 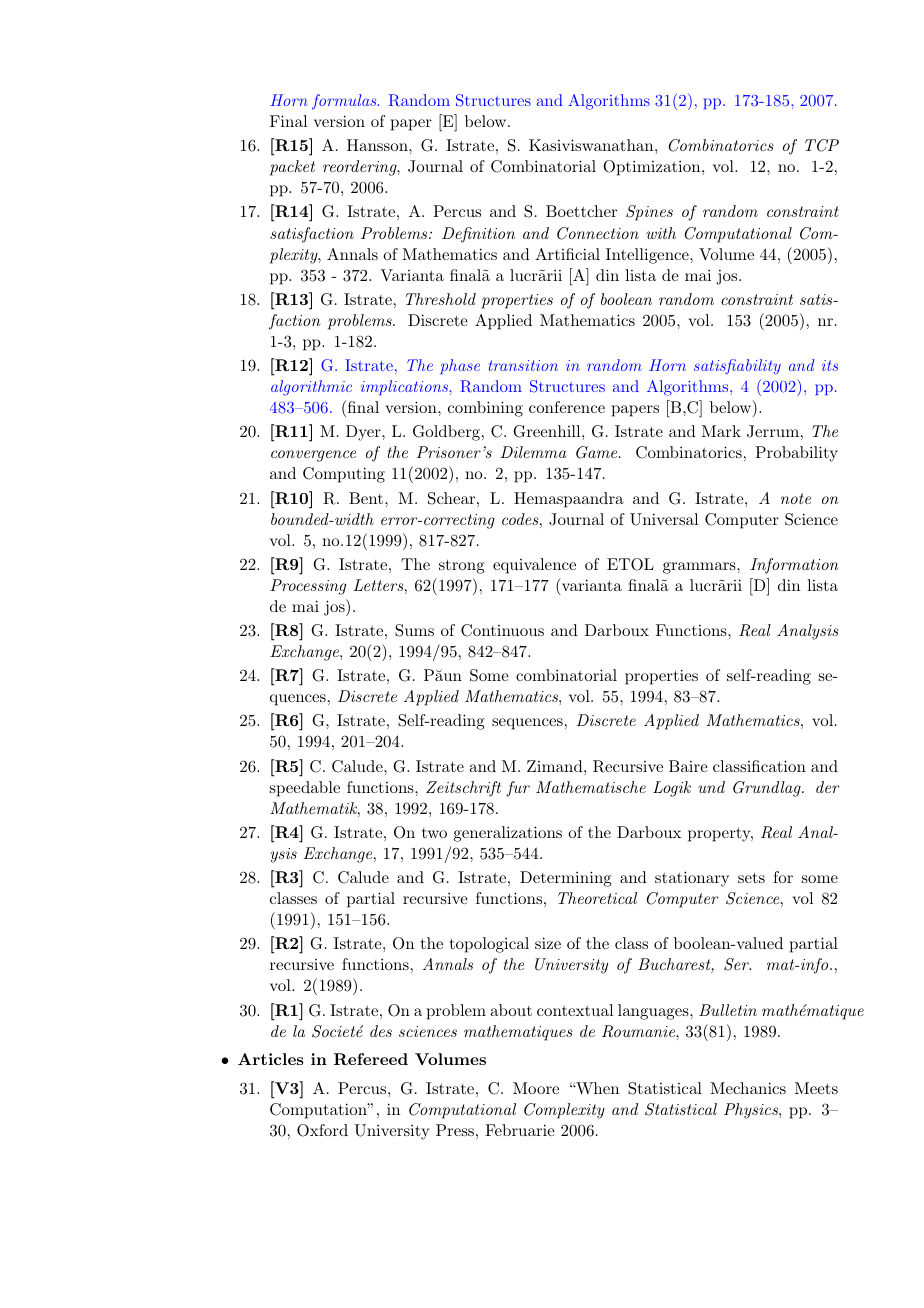 I want to click on formulas, so click(x=345, y=102).
